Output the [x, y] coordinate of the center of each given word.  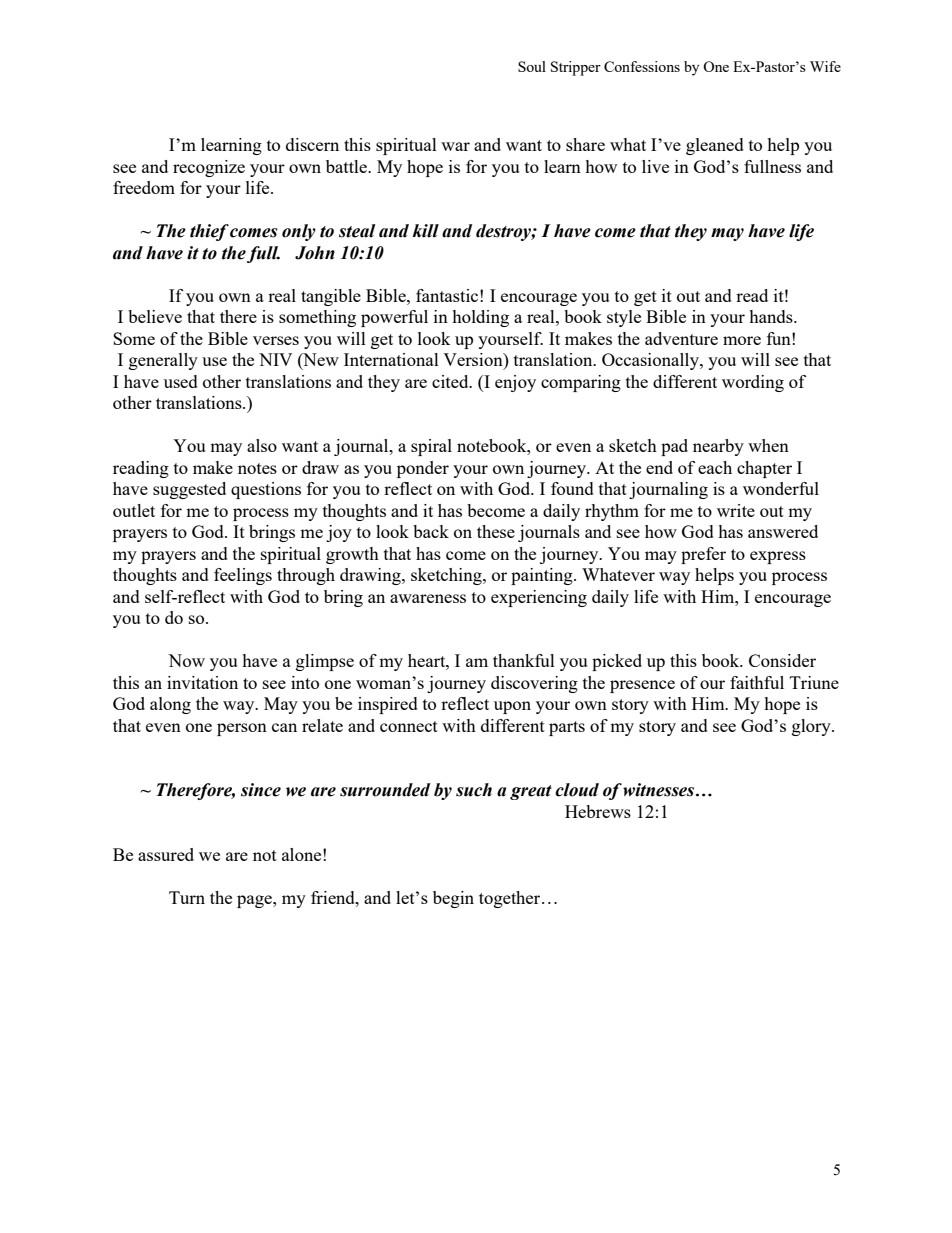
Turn [187, 897]
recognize [209, 168]
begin [453, 899]
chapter [764, 469]
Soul [532, 66]
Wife [825, 66]
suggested [189, 490]
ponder [423, 469]
